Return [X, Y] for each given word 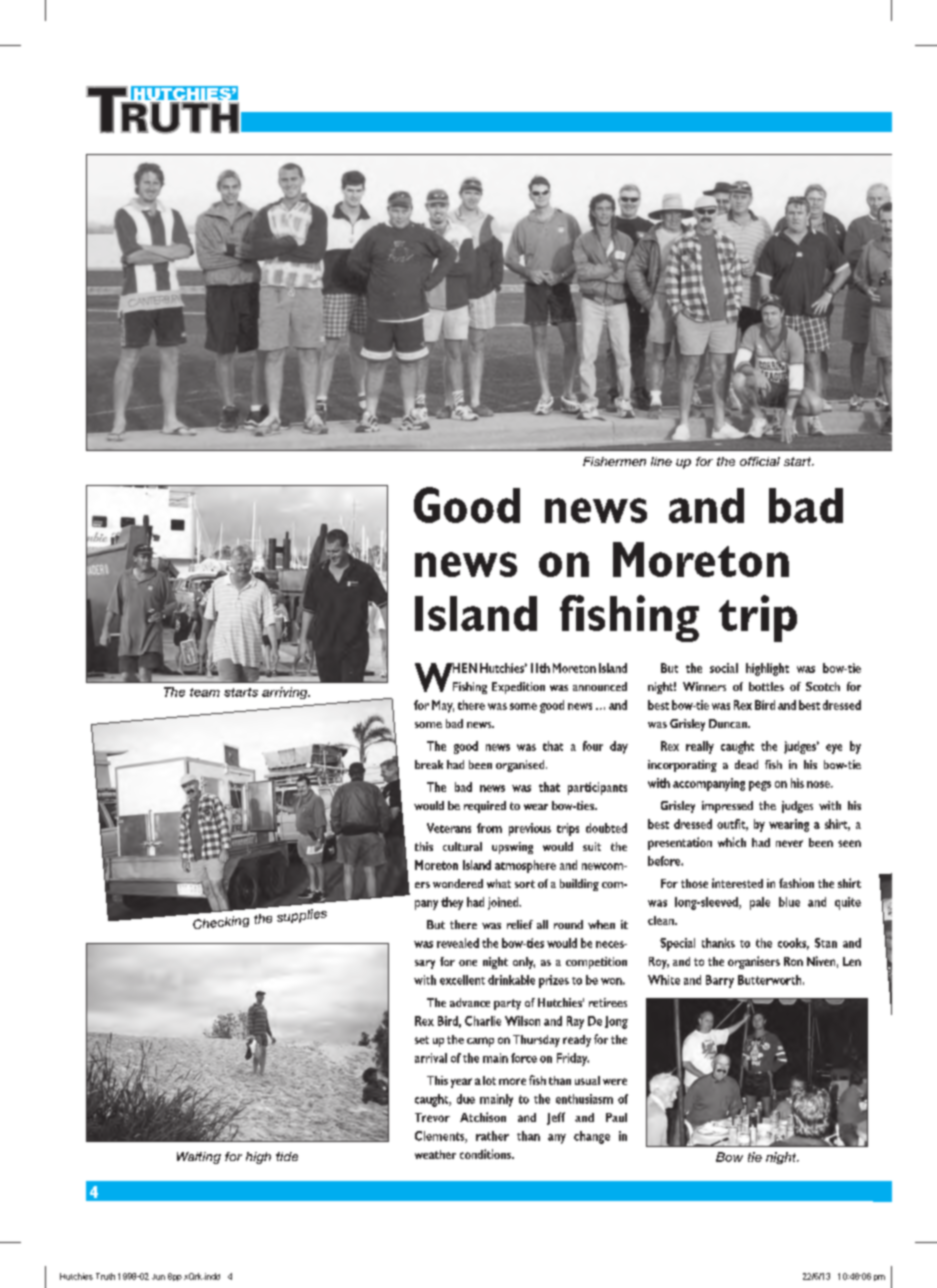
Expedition [518, 688]
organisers [754, 962]
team [205, 692]
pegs [760, 786]
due [466, 1099]
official [760, 461]
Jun [158, 1277]
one [468, 963]
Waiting [199, 1158]
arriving [286, 693]
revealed [458, 943]
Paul [616, 1117]
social [724, 668]
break [429, 764]
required [485, 807]
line [661, 461]
